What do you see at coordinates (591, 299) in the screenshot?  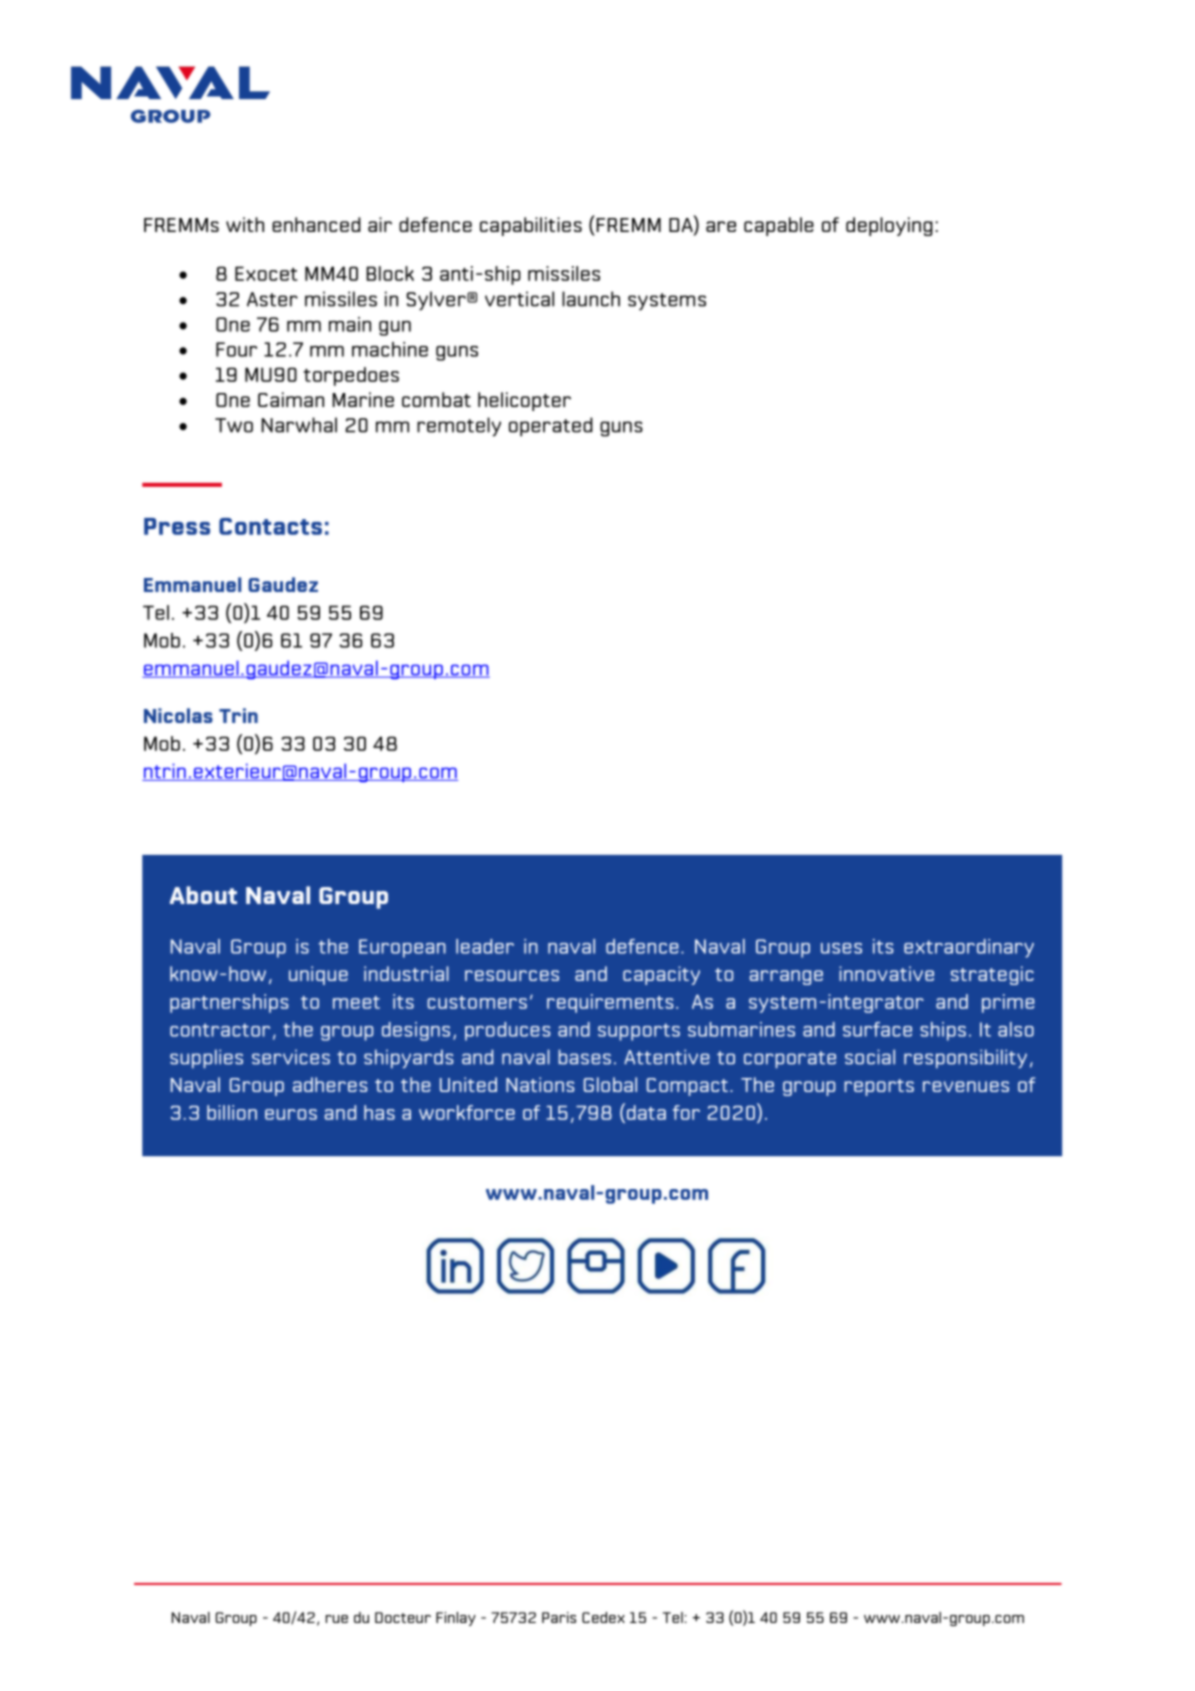 I see `launch` at bounding box center [591, 299].
